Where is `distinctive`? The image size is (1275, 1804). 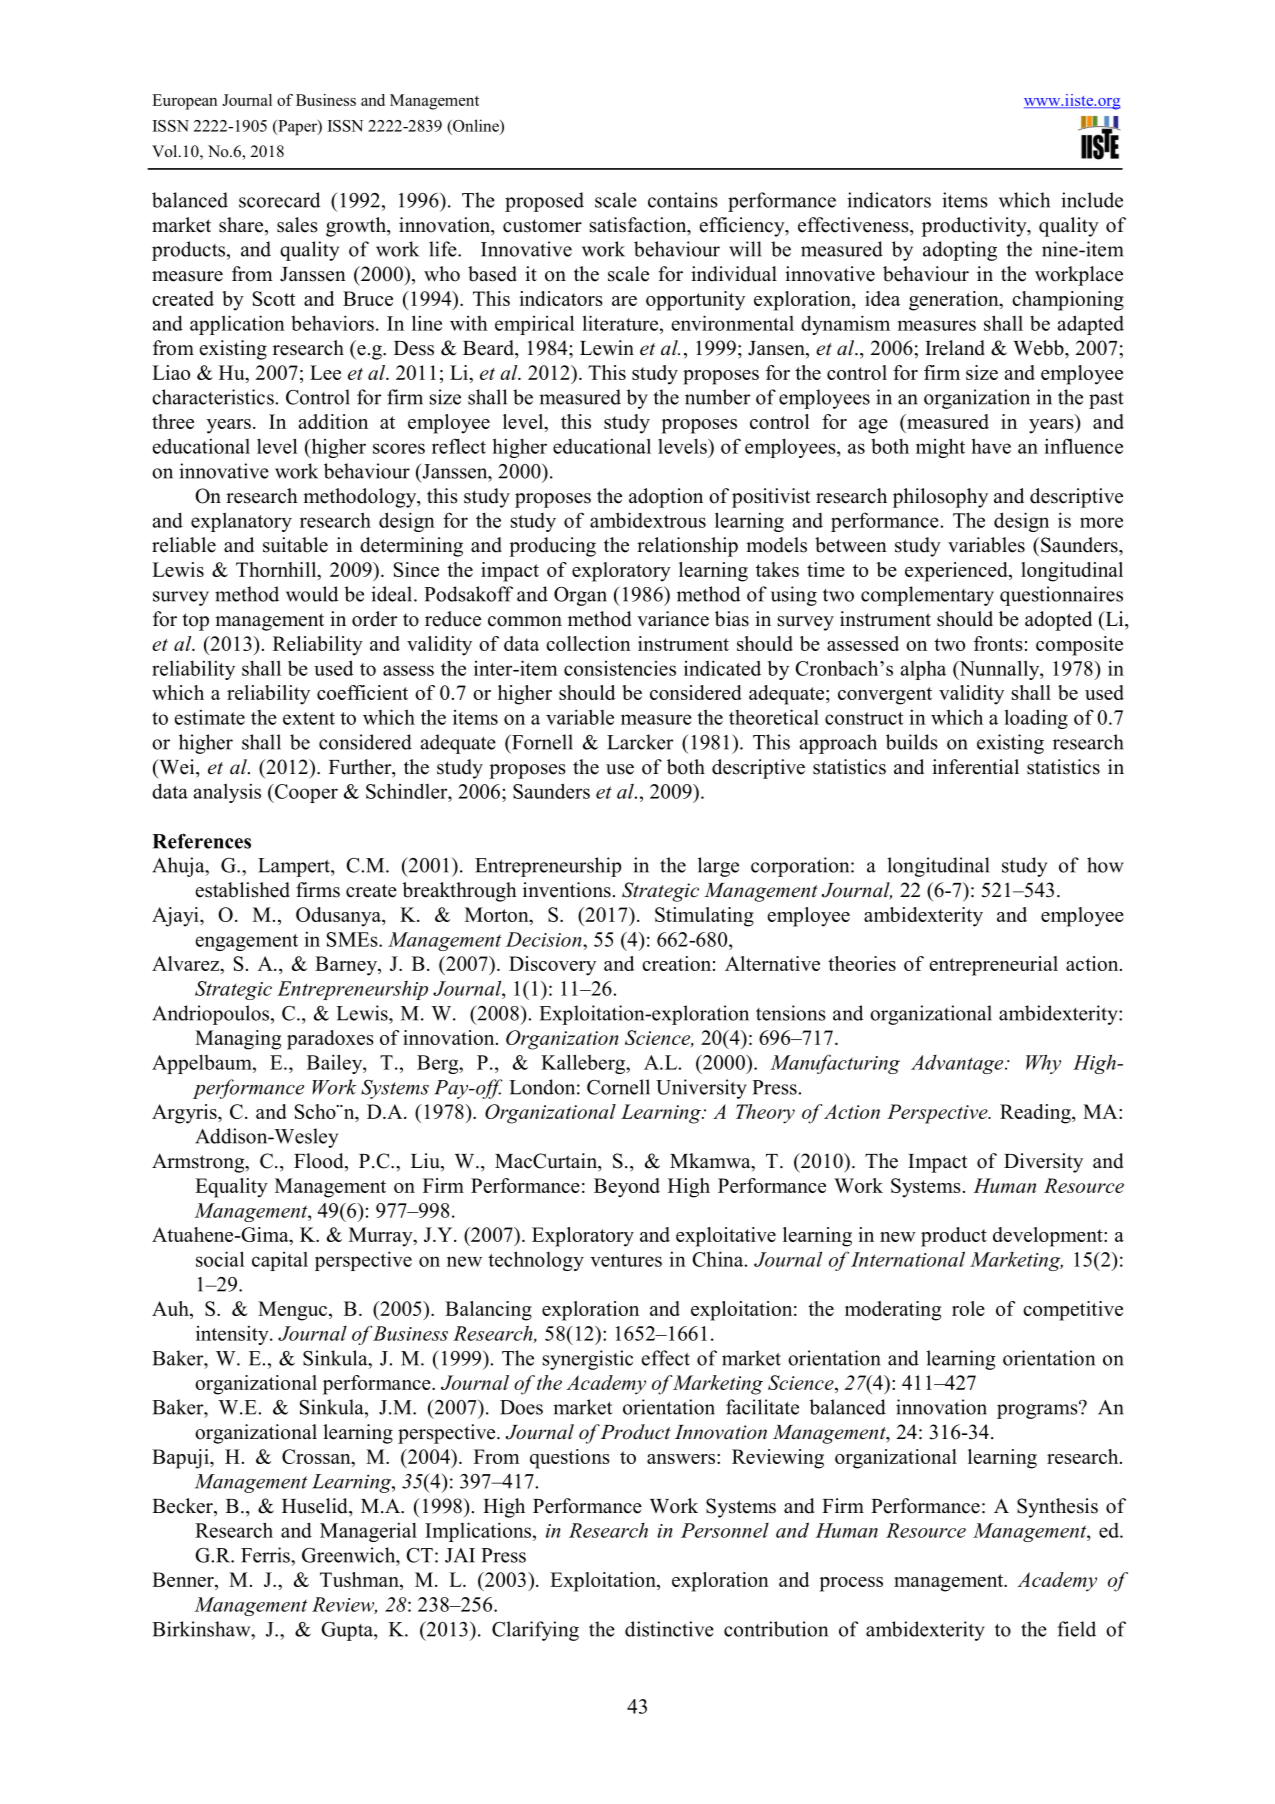
distinctive is located at coordinates (669, 1629).
